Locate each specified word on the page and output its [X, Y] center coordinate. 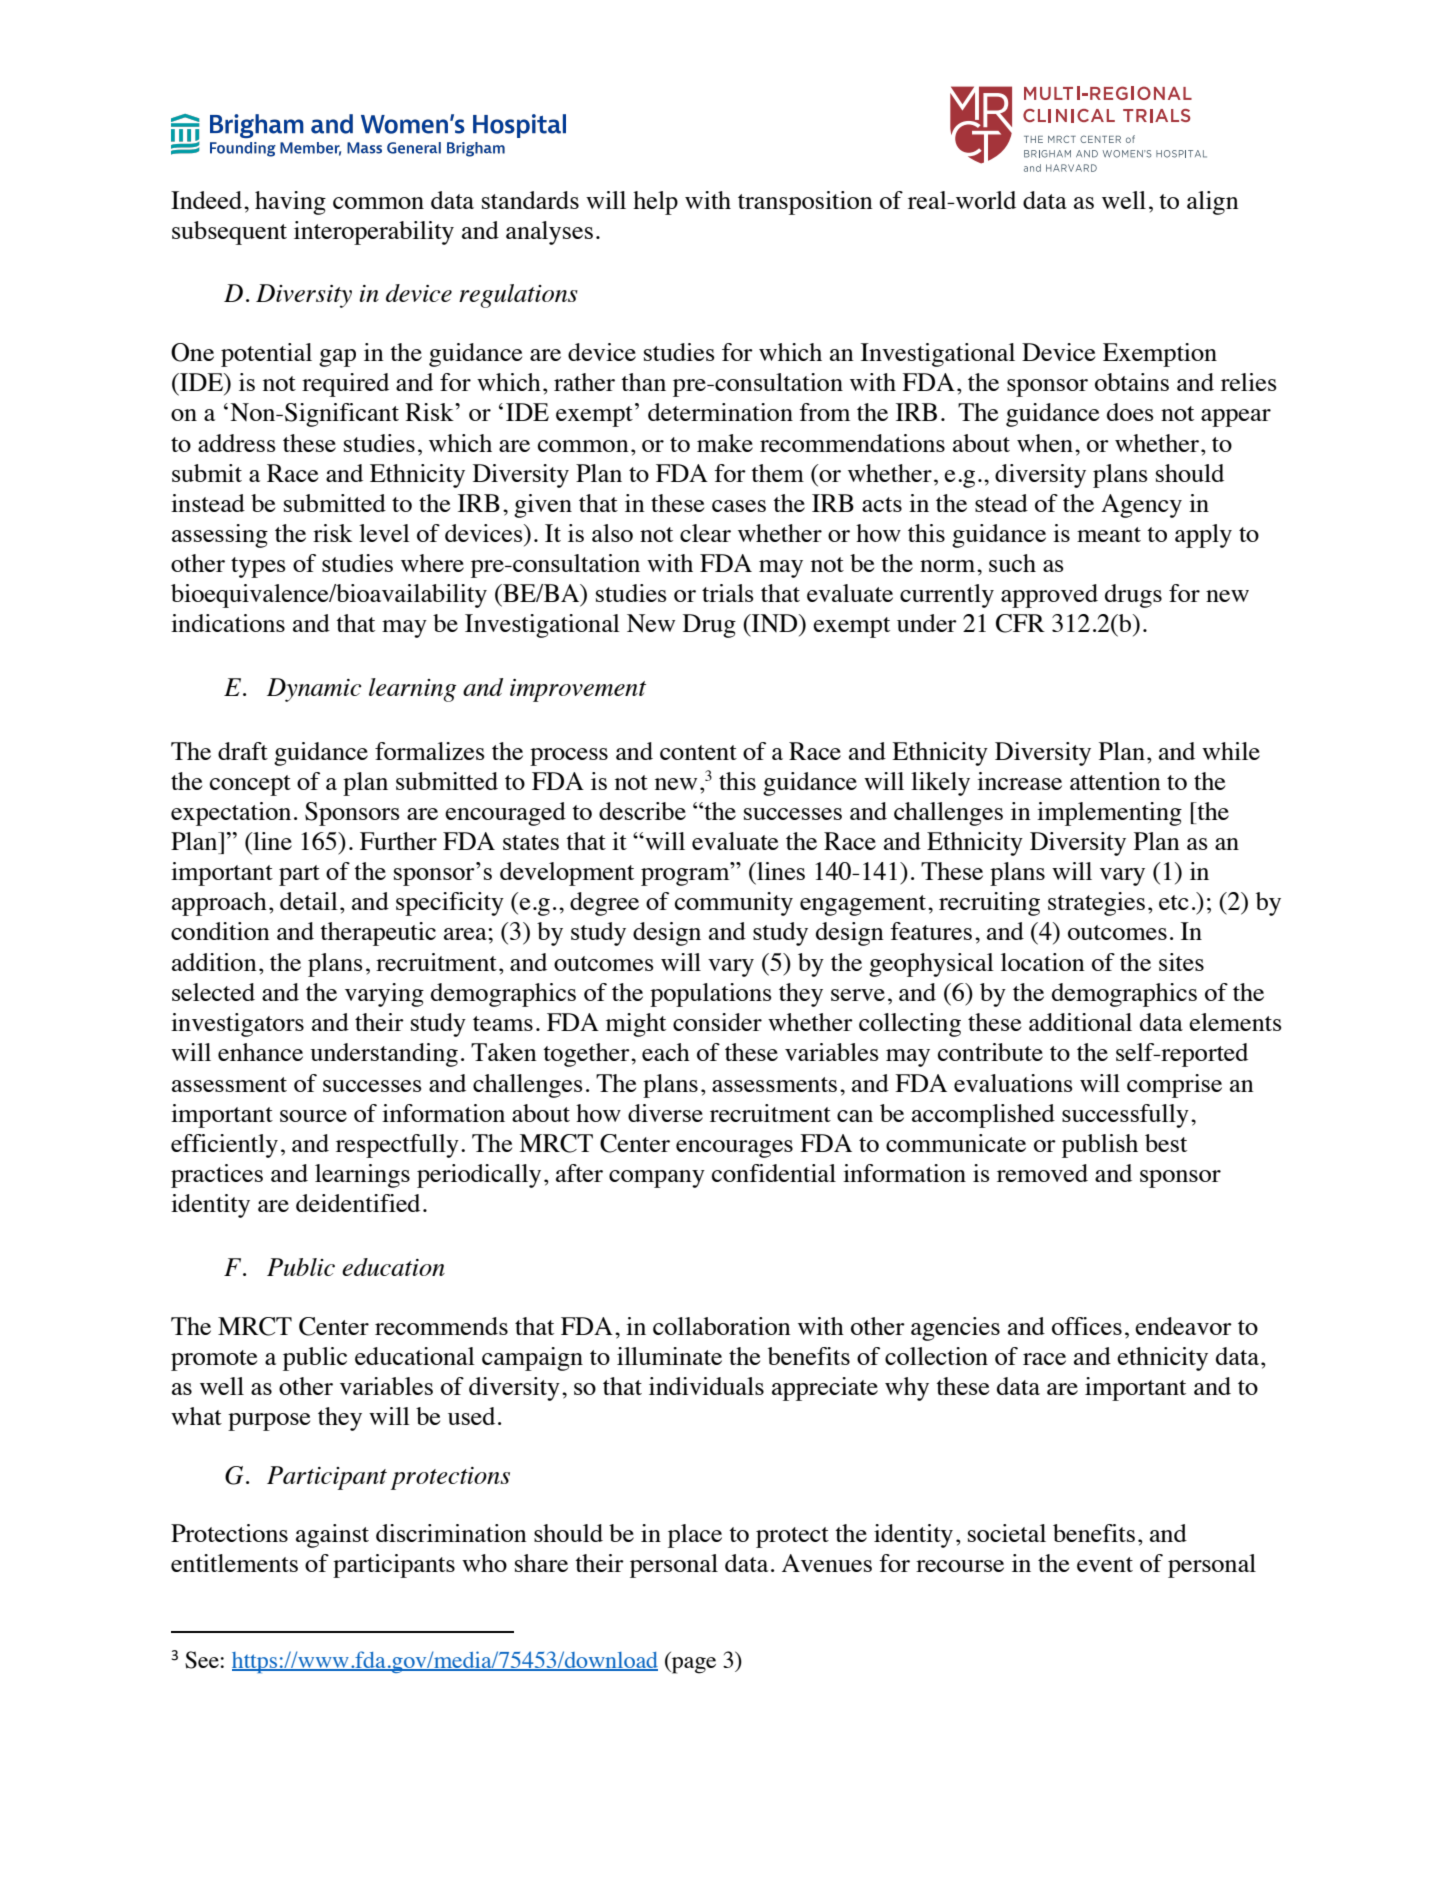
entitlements [234, 1563]
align [1213, 203]
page [693, 1665]
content [698, 752]
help [655, 203]
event [1105, 1564]
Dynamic [314, 690]
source [313, 1116]
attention [1115, 781]
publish [1100, 1146]
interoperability [374, 233]
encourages [734, 1149]
